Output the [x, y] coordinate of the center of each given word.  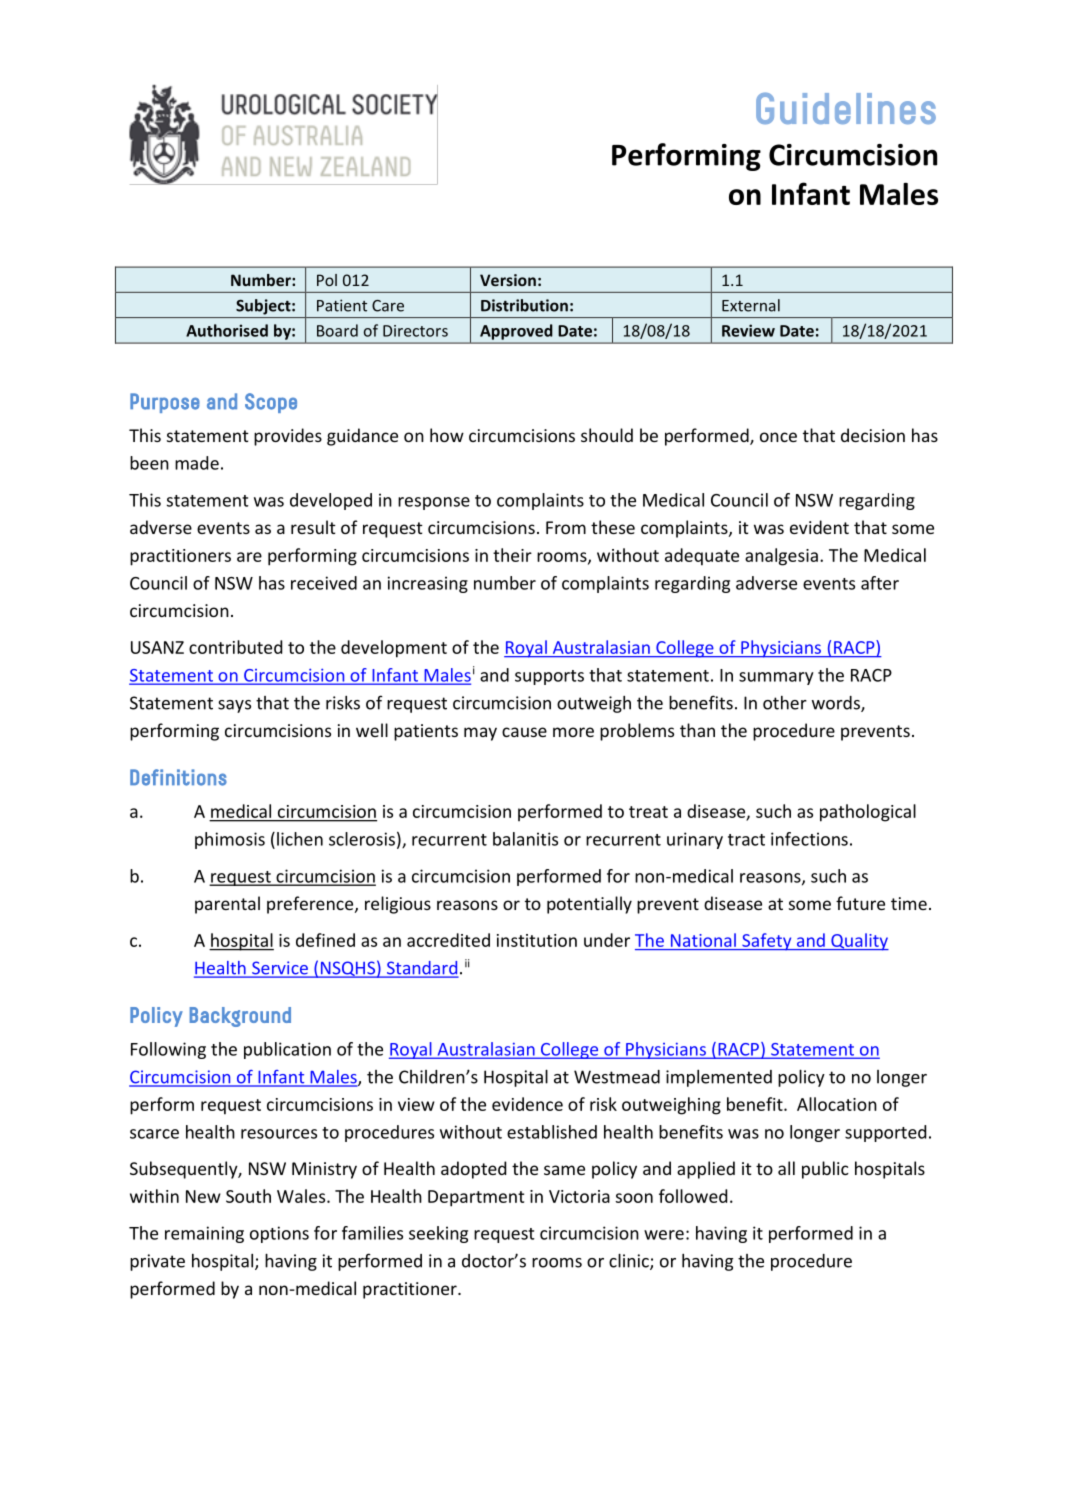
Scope [271, 403]
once [778, 437]
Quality [859, 942]
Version [508, 280]
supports [549, 677]
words [837, 704]
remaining [204, 1234]
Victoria [579, 1196]
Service [280, 969]
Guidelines [846, 108]
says [234, 706]
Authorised [227, 330]
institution [537, 940]
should [607, 435]
